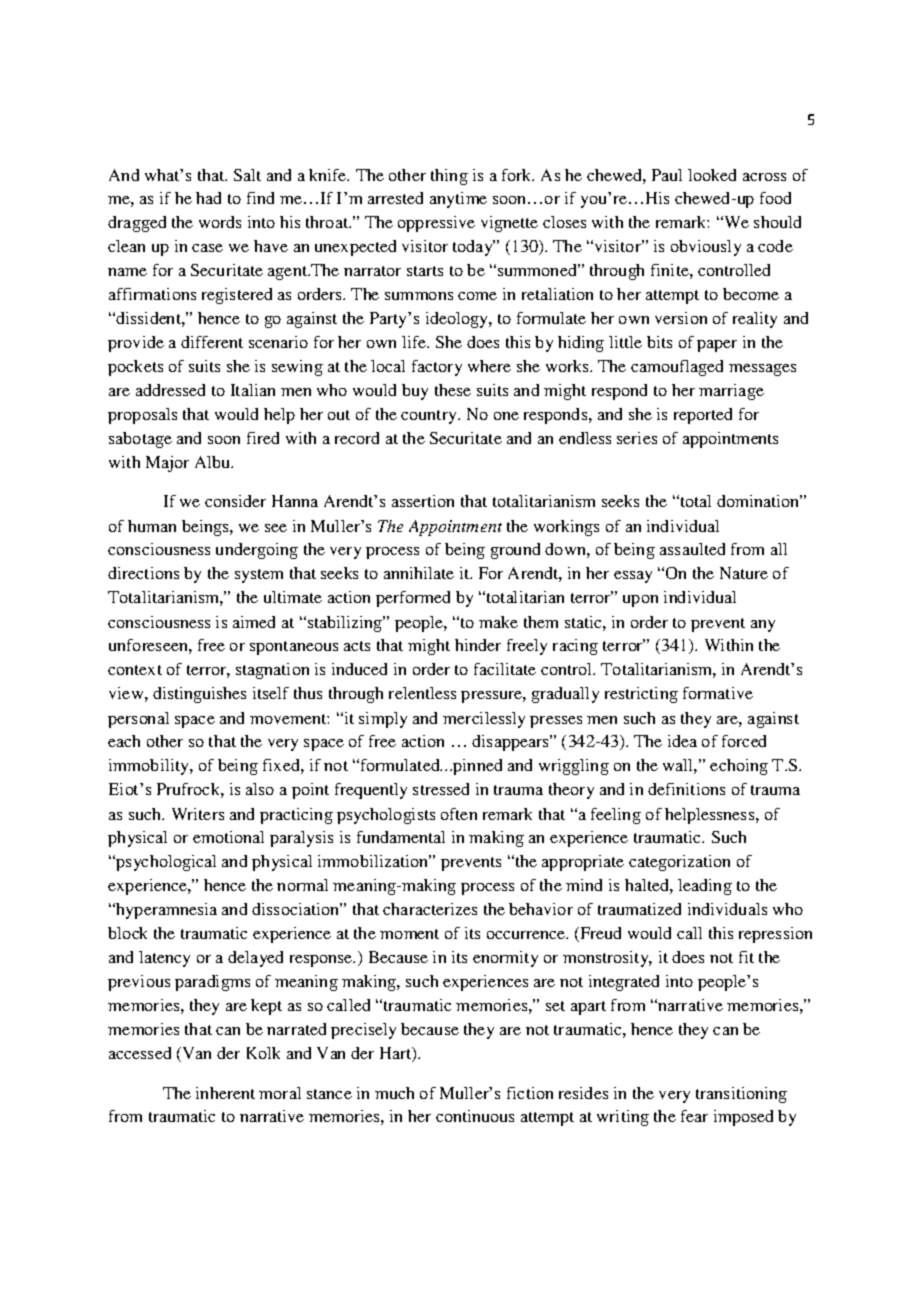 This page has height=1308, width=924. Describe the element at coordinates (225, 1093) in the page. I see `inherent` at that location.
